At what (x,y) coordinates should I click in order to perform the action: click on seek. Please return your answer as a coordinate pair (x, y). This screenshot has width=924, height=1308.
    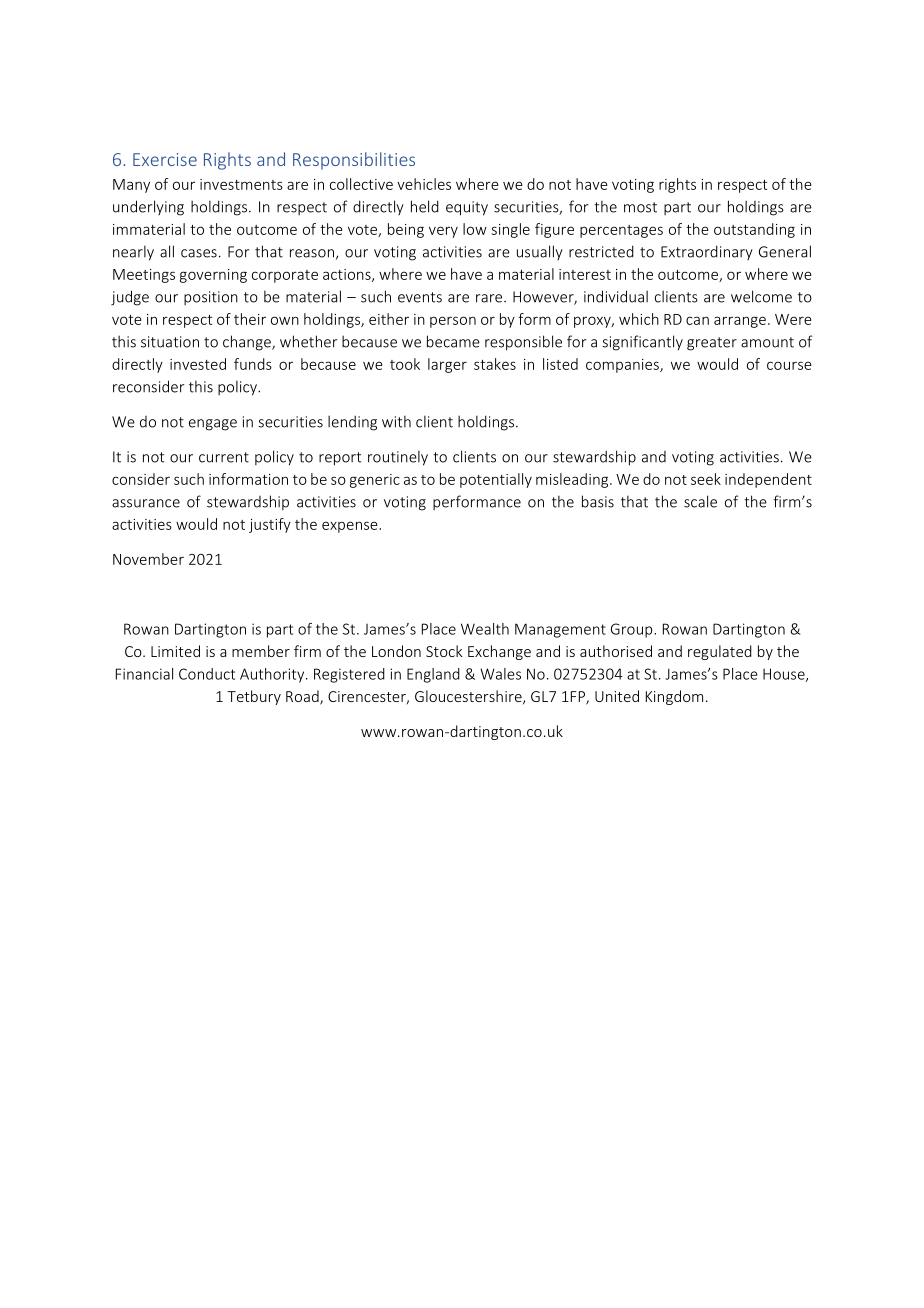
    Looking at the image, I should click on (706, 479).
